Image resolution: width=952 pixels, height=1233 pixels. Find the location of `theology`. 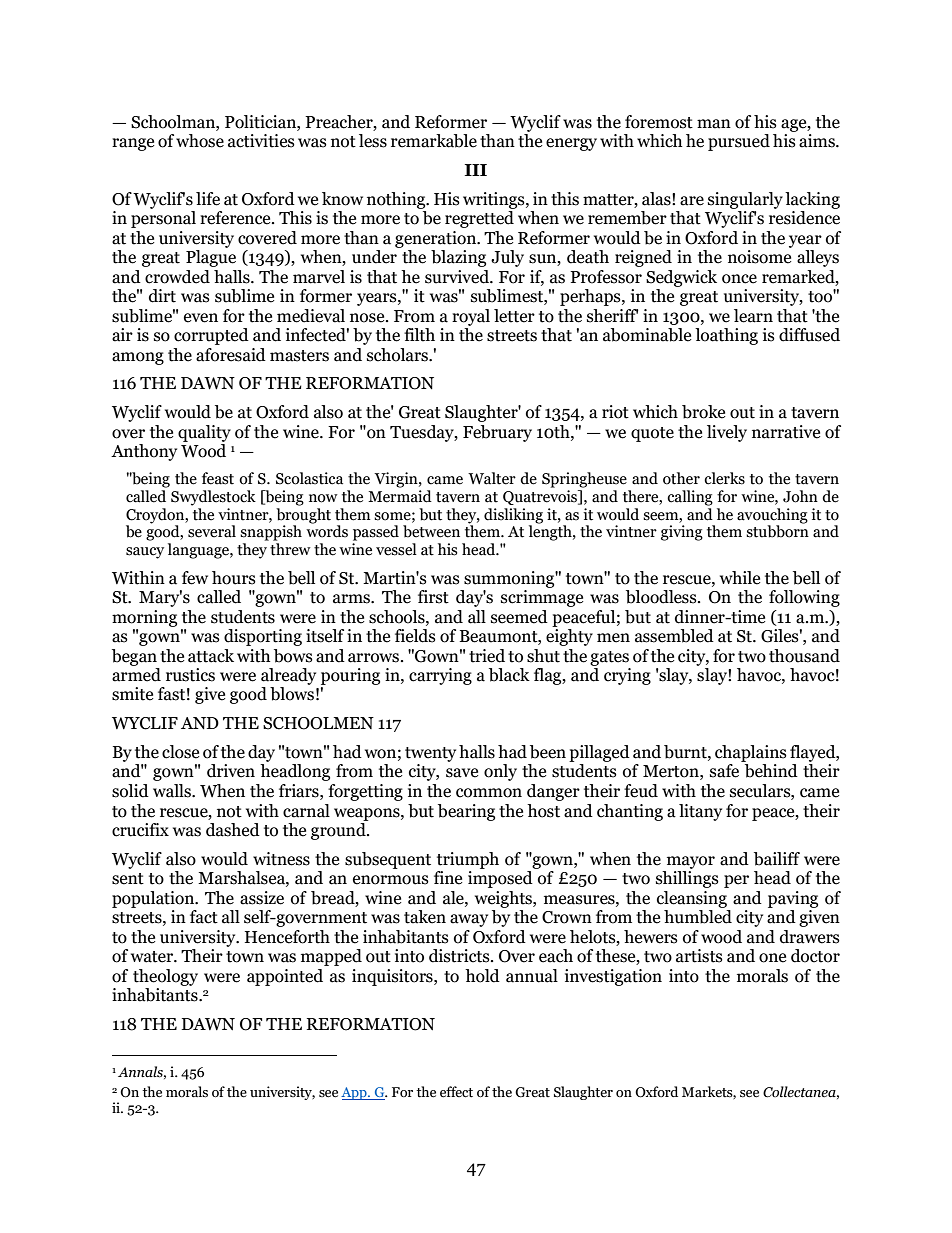

theology is located at coordinates (165, 977).
